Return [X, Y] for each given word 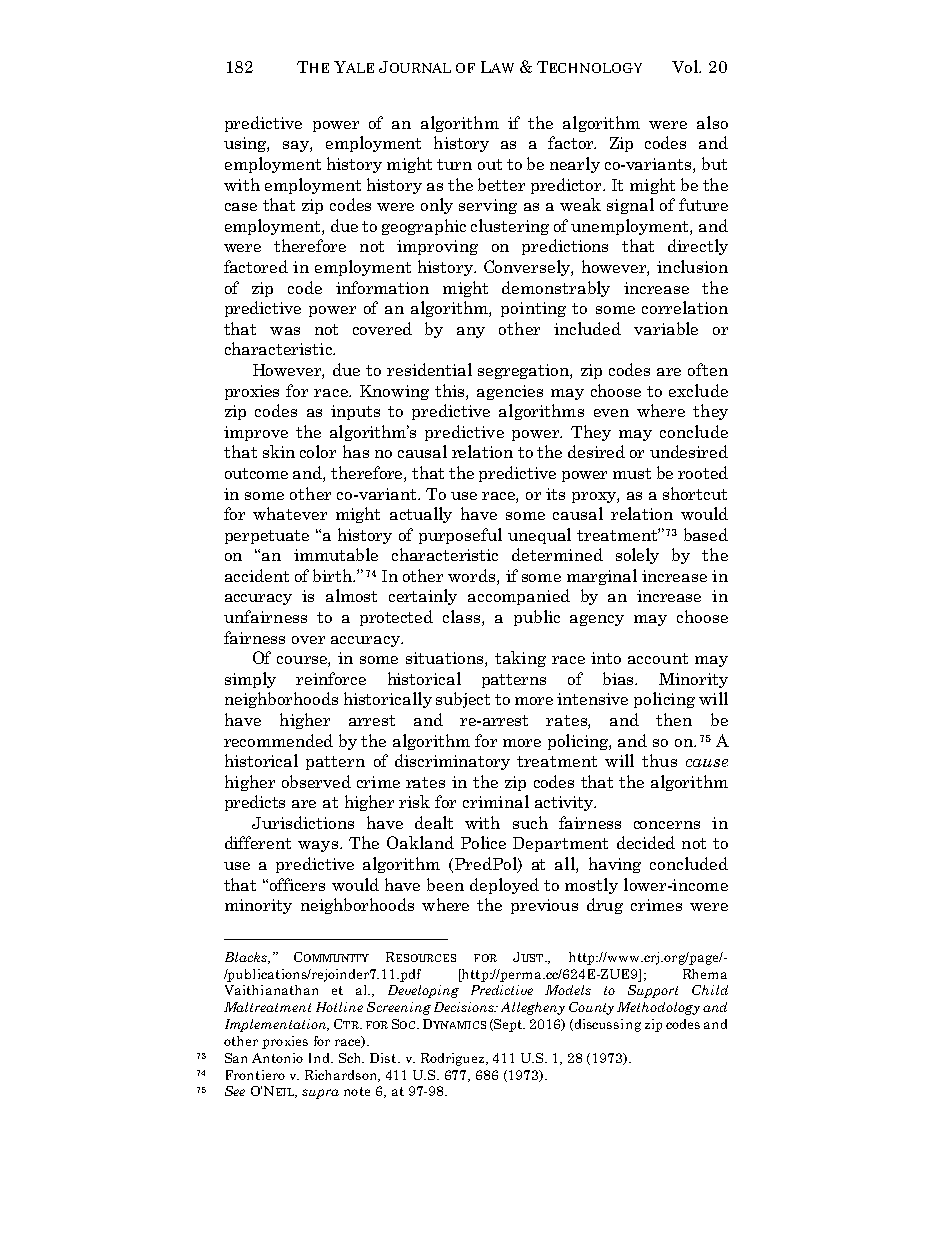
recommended [278, 740]
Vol [686, 66]
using [246, 144]
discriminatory [452, 762]
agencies [510, 392]
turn [454, 164]
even [611, 413]
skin [279, 451]
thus [659, 760]
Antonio [277, 1058]
